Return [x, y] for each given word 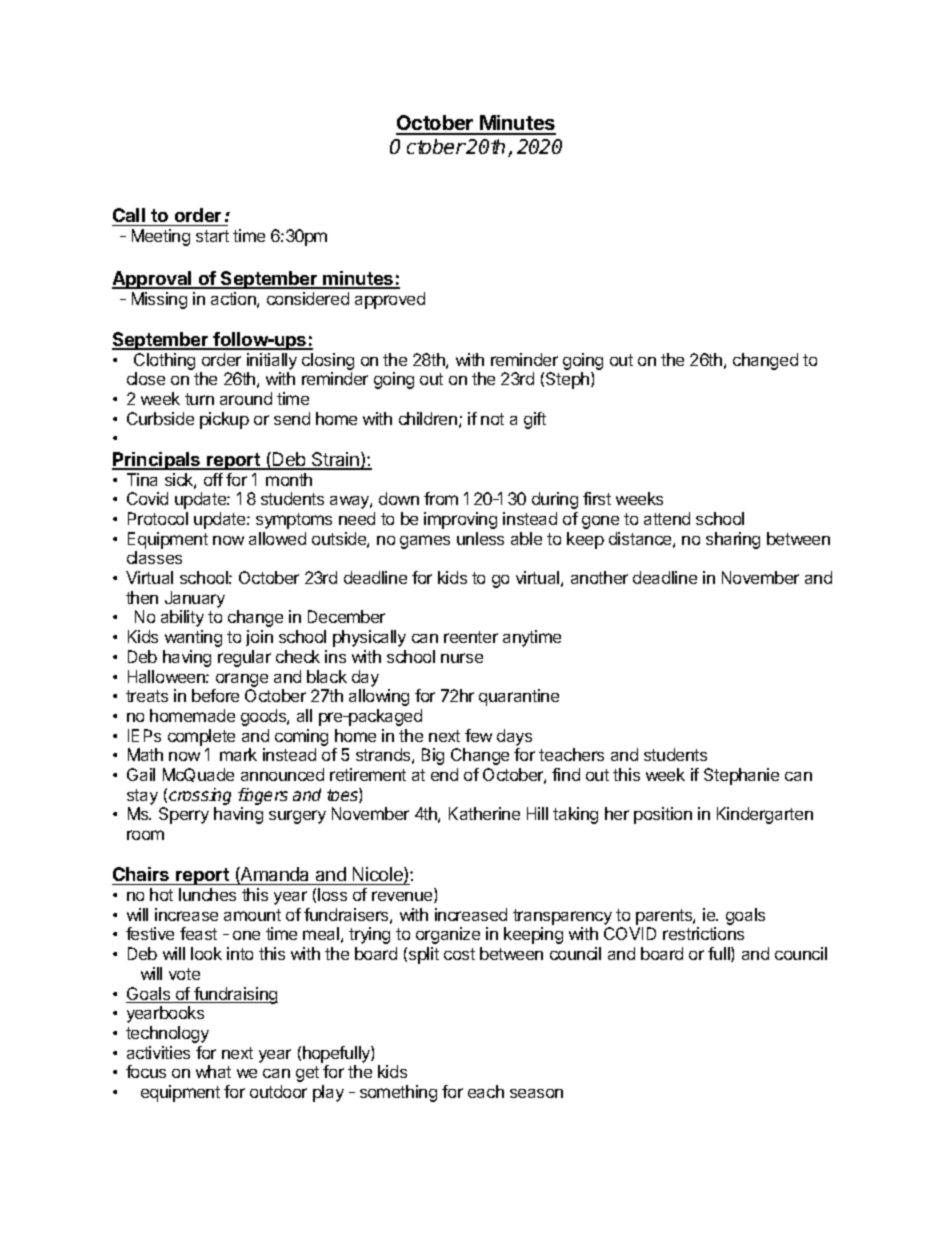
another [599, 577]
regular [244, 658]
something [398, 1093]
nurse [462, 658]
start [212, 236]
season [536, 1093]
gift [535, 420]
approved [390, 300]
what [213, 1071]
